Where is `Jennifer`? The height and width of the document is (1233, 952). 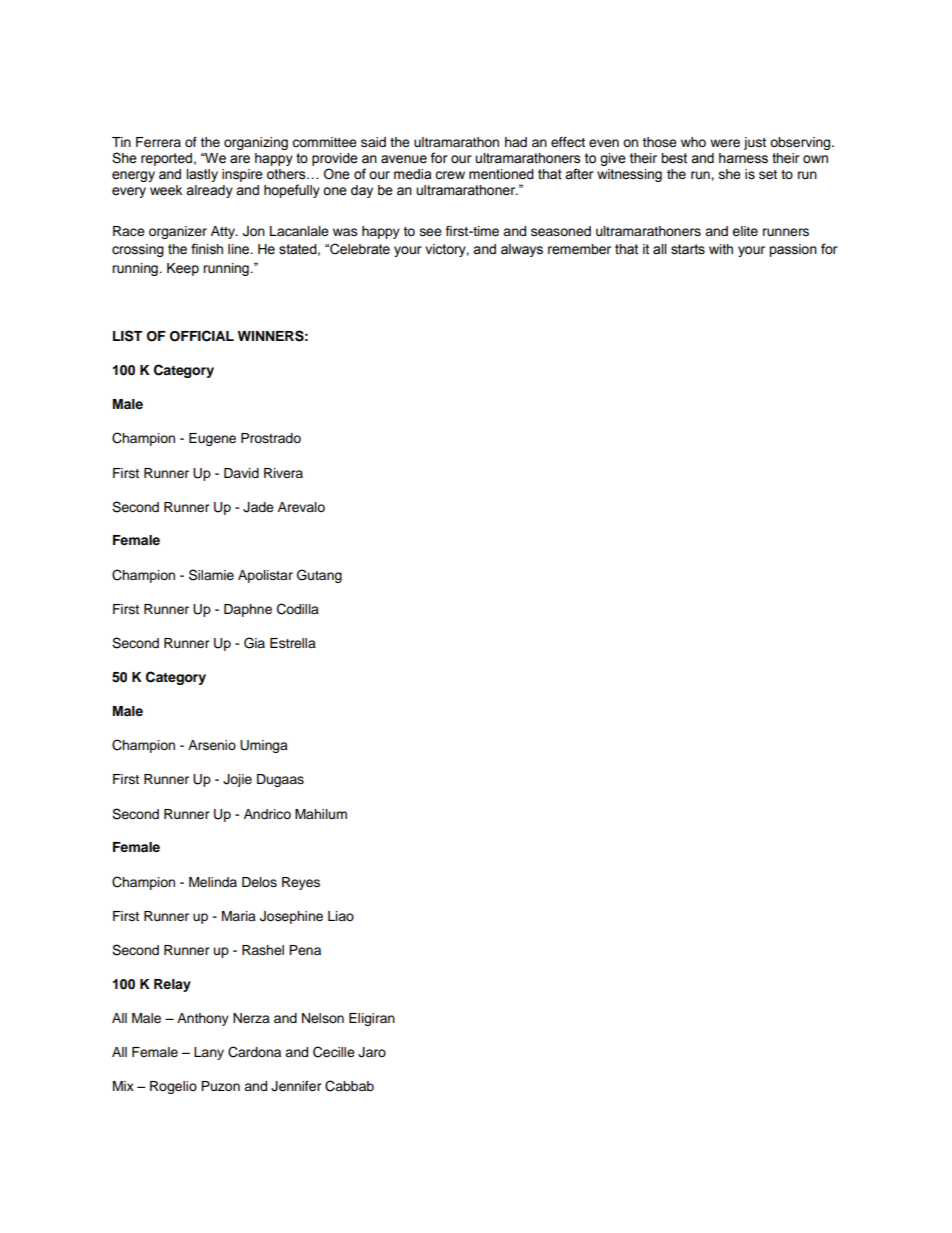
Jennifer is located at coordinates (296, 1086).
